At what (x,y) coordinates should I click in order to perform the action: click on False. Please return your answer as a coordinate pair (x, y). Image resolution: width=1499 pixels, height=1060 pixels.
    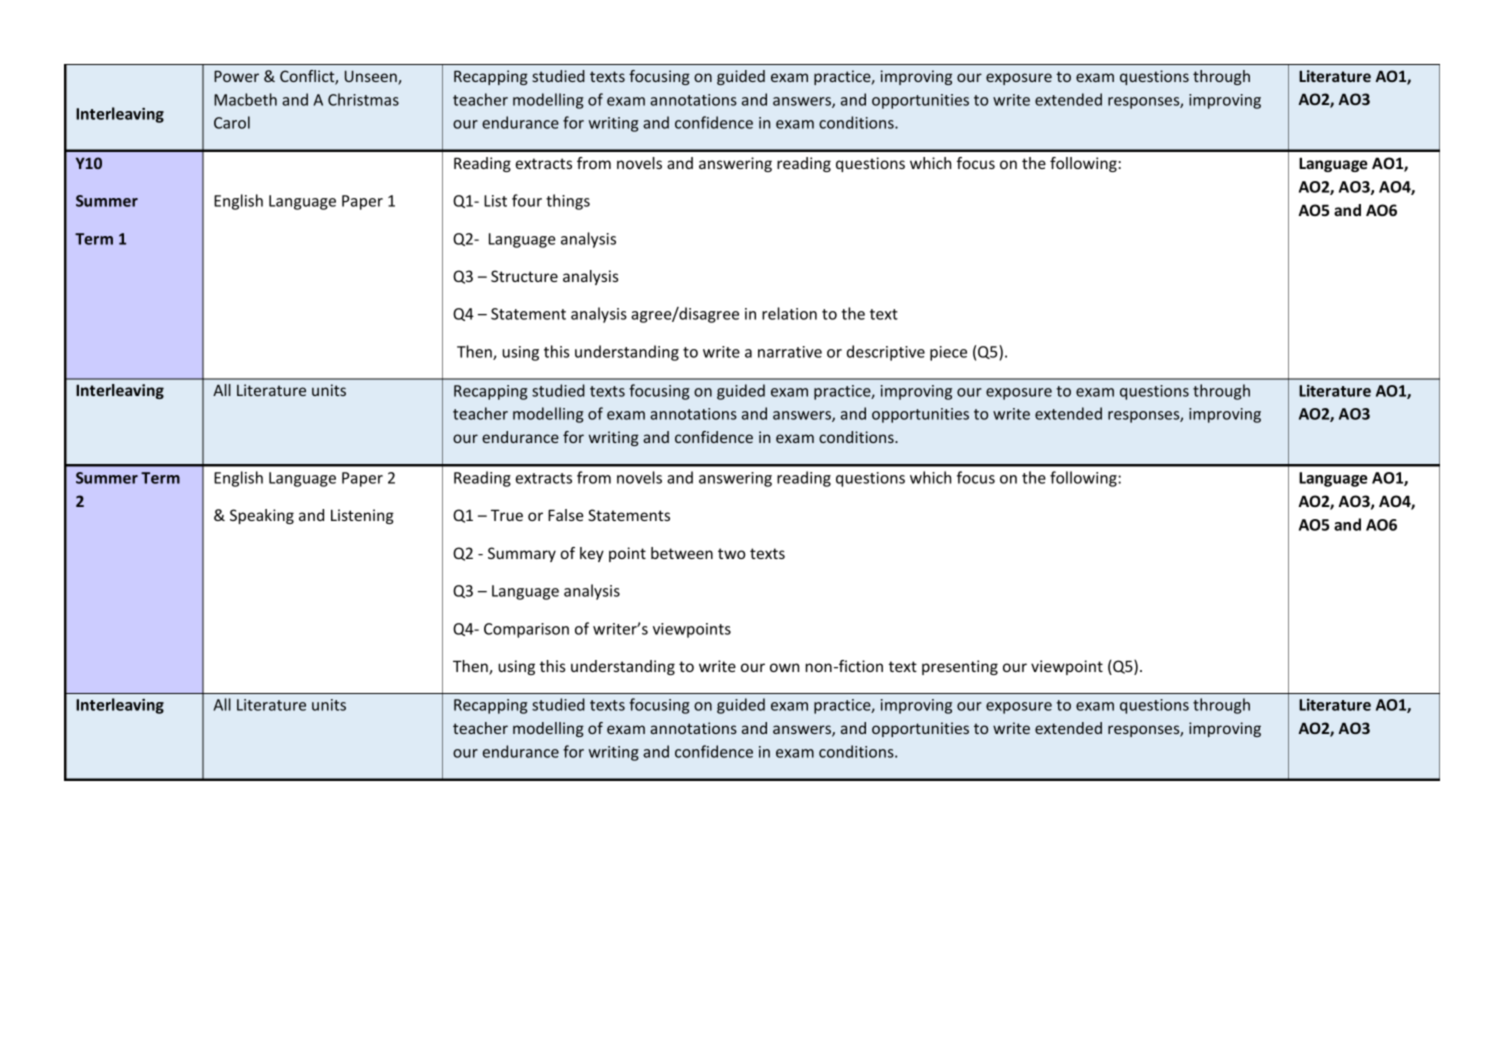
    Looking at the image, I should click on (566, 515).
